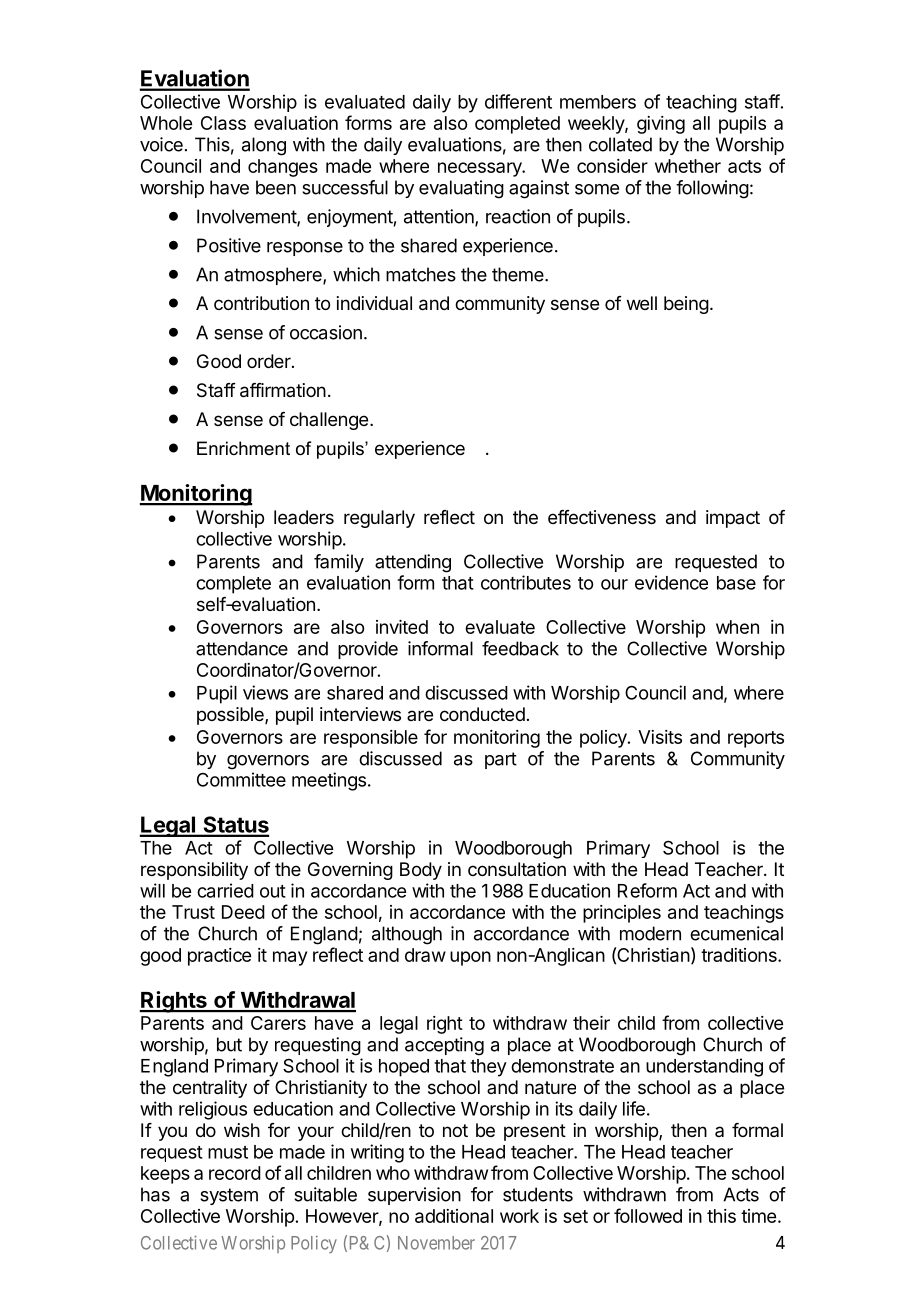 The width and height of the screenshot is (924, 1309). What do you see at coordinates (421, 871) in the screenshot?
I see `Body` at bounding box center [421, 871].
